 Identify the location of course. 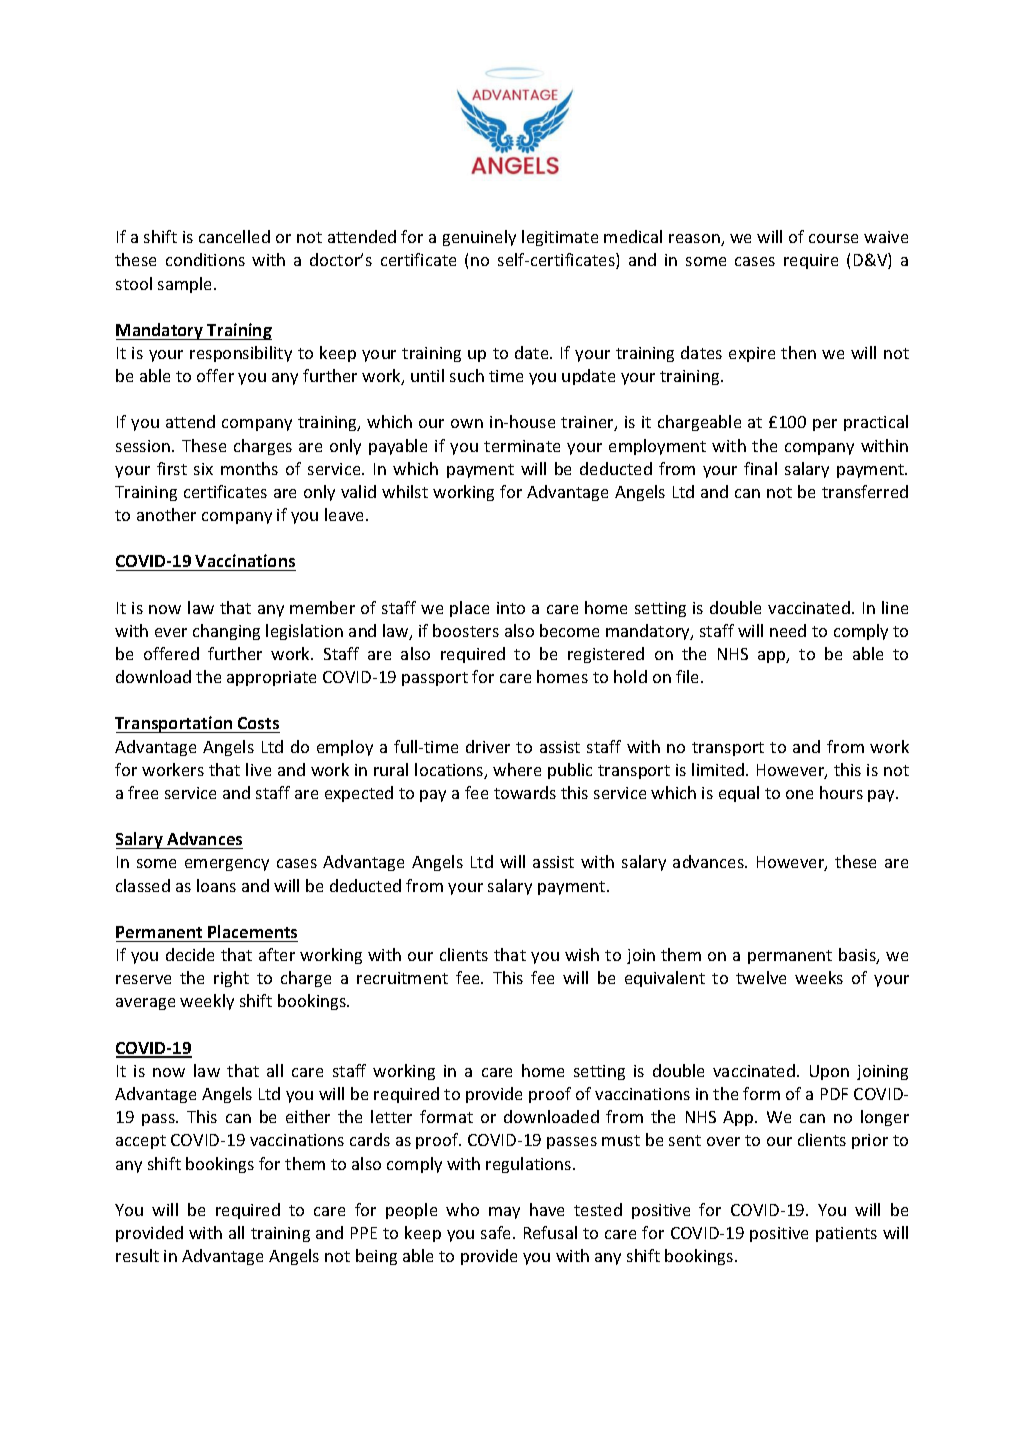
(833, 238).
